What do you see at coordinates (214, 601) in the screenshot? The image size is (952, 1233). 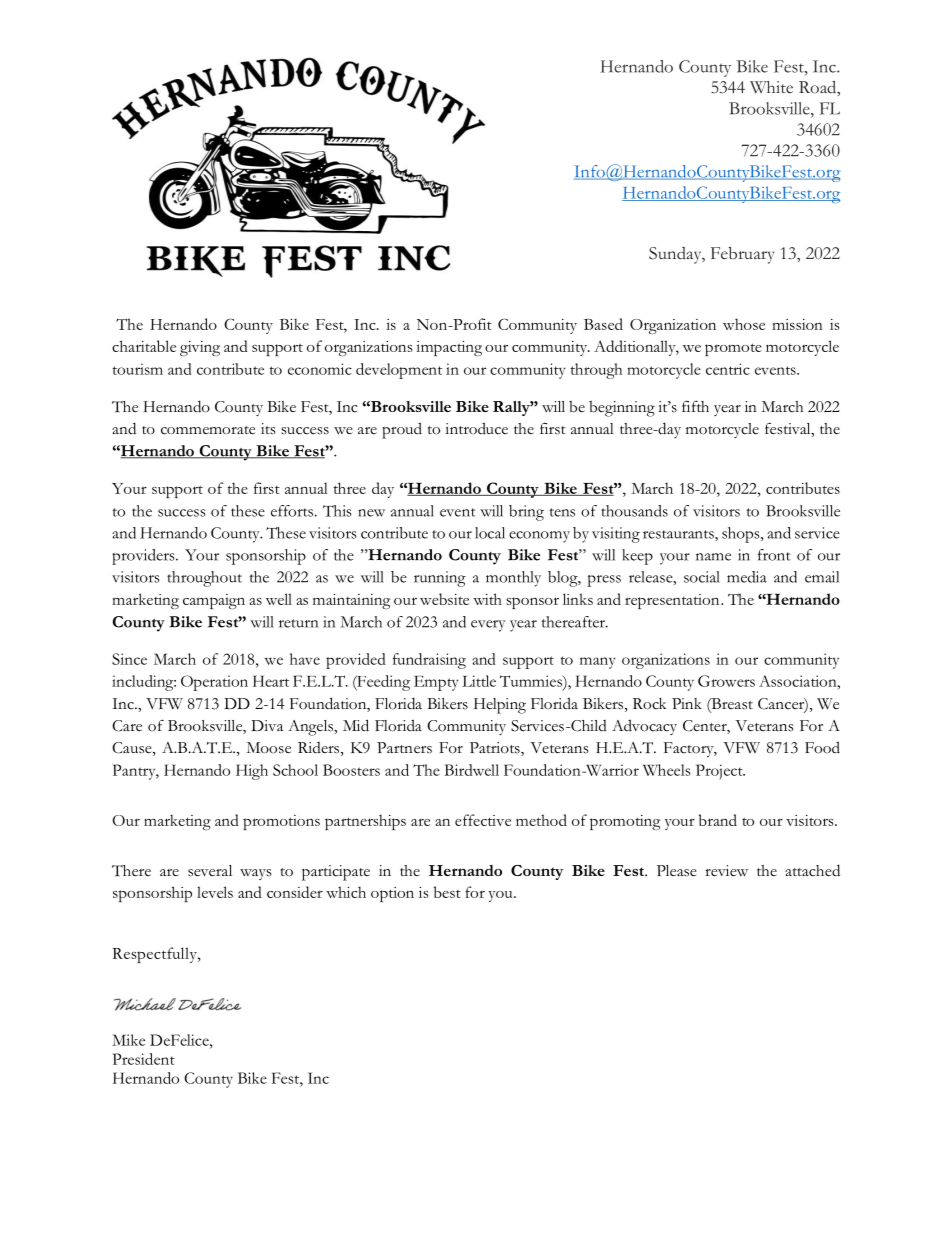 I see `campaign` at bounding box center [214, 601].
